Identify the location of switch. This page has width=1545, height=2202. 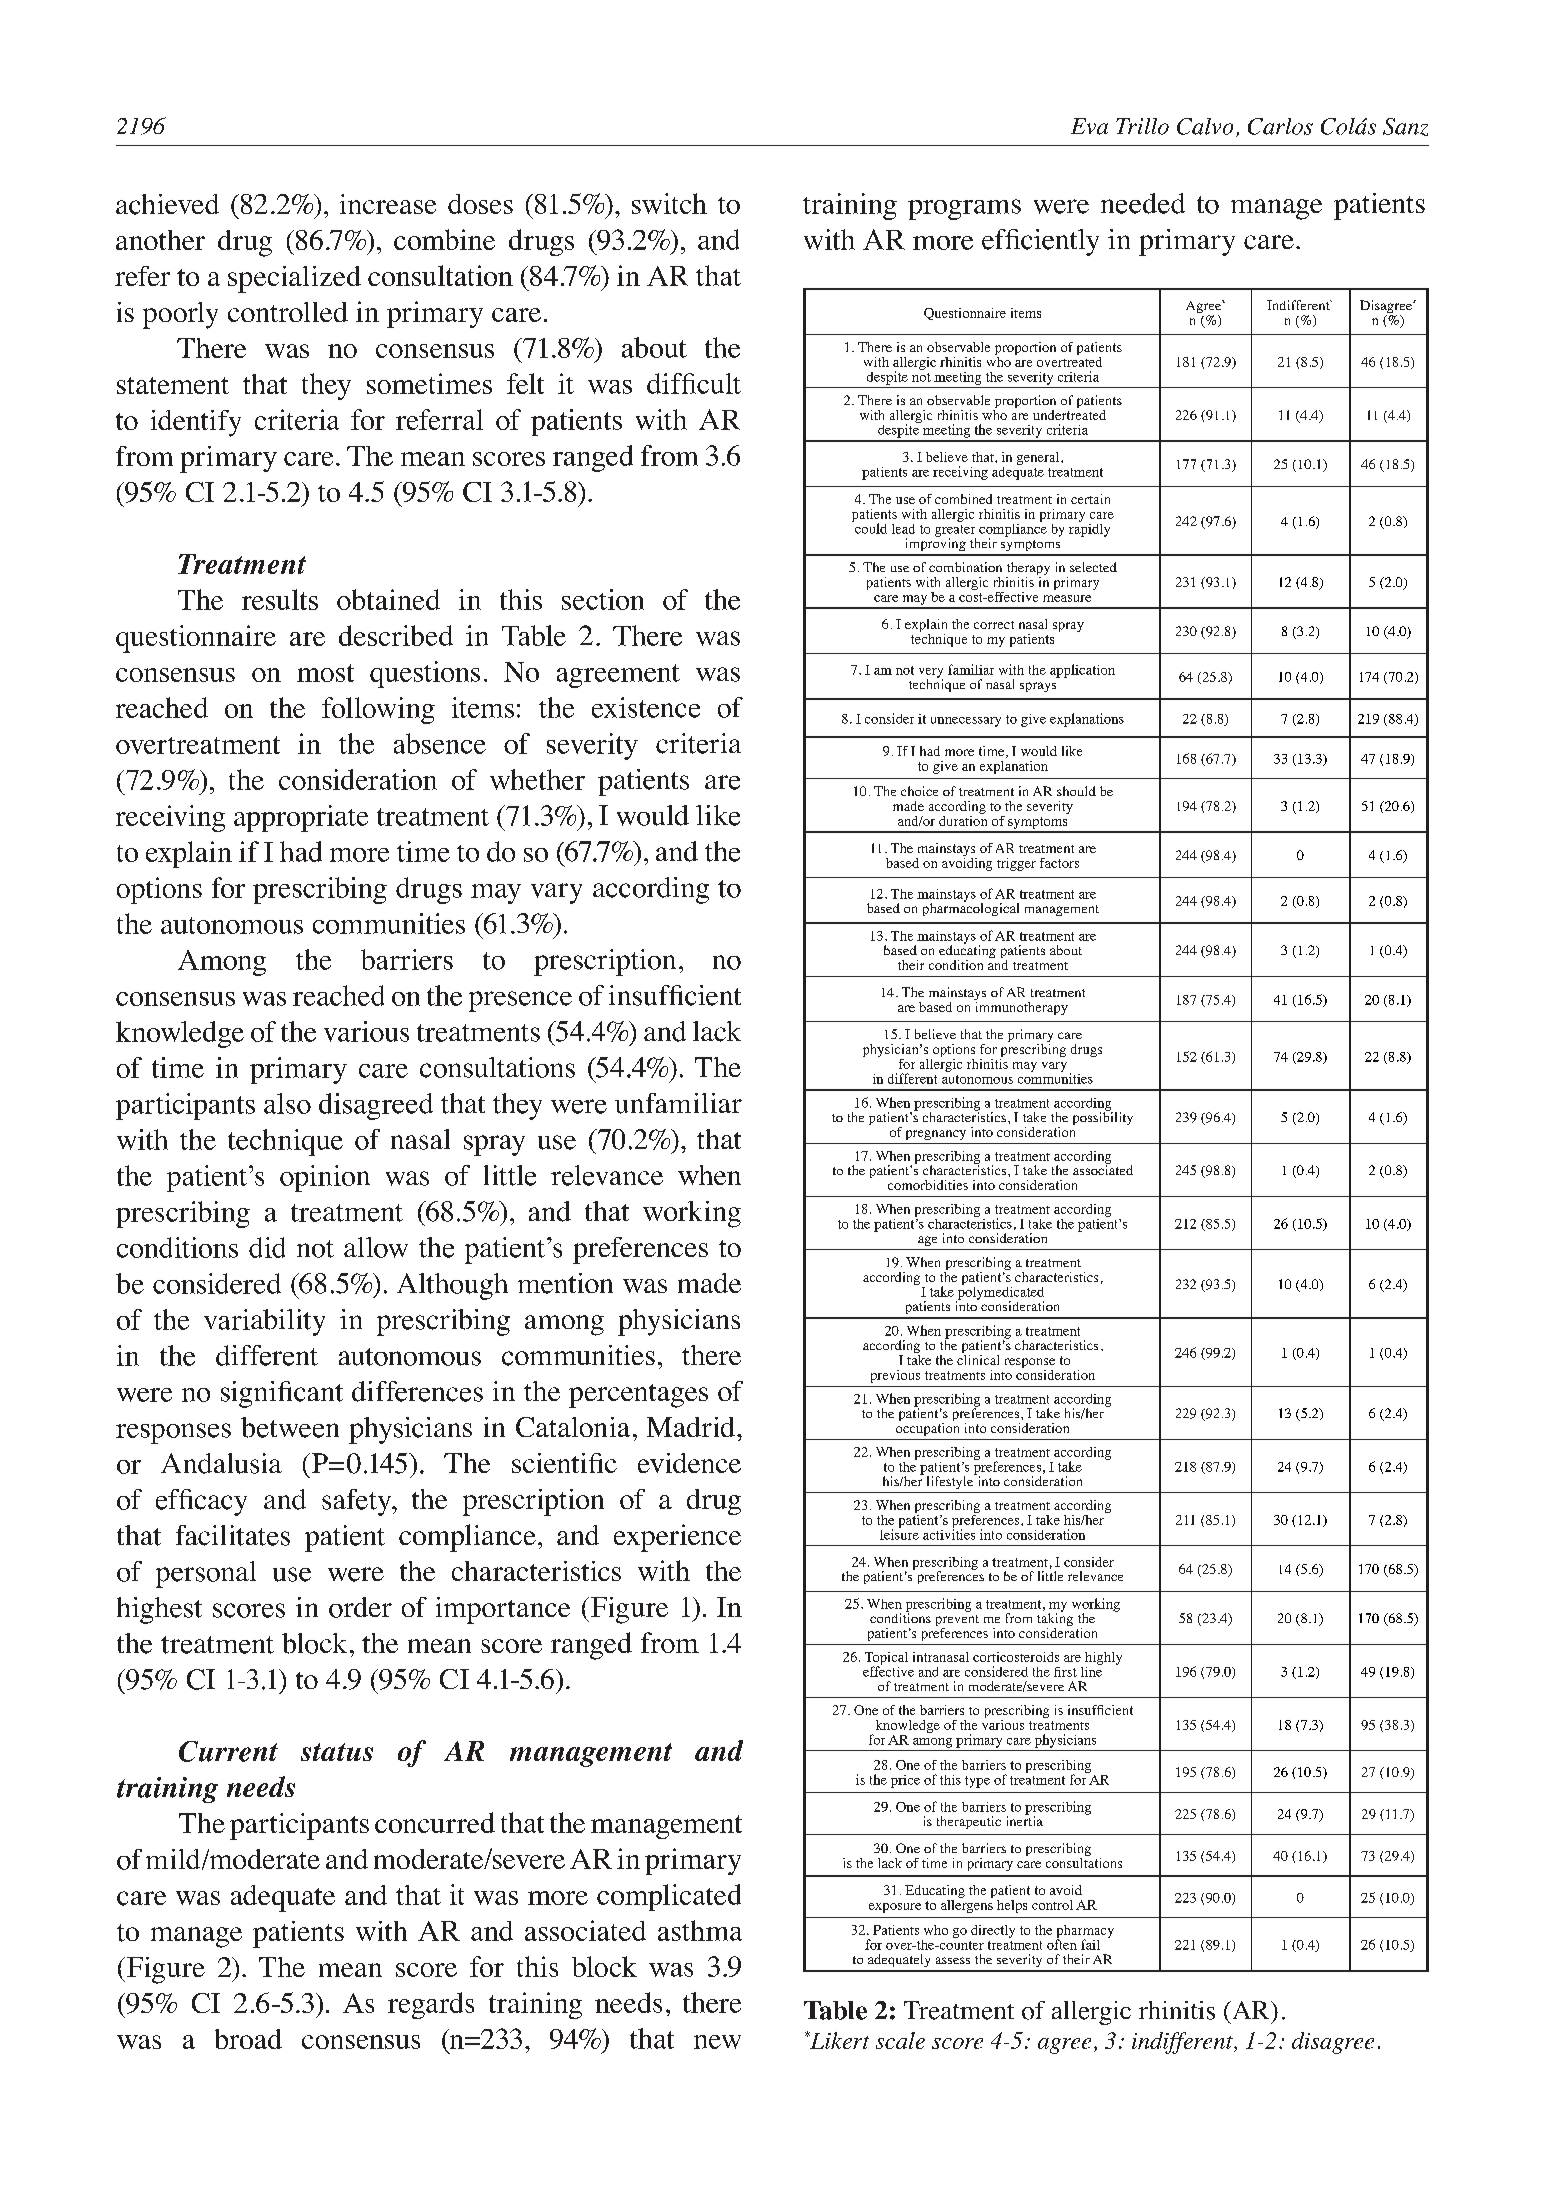
(669, 203).
